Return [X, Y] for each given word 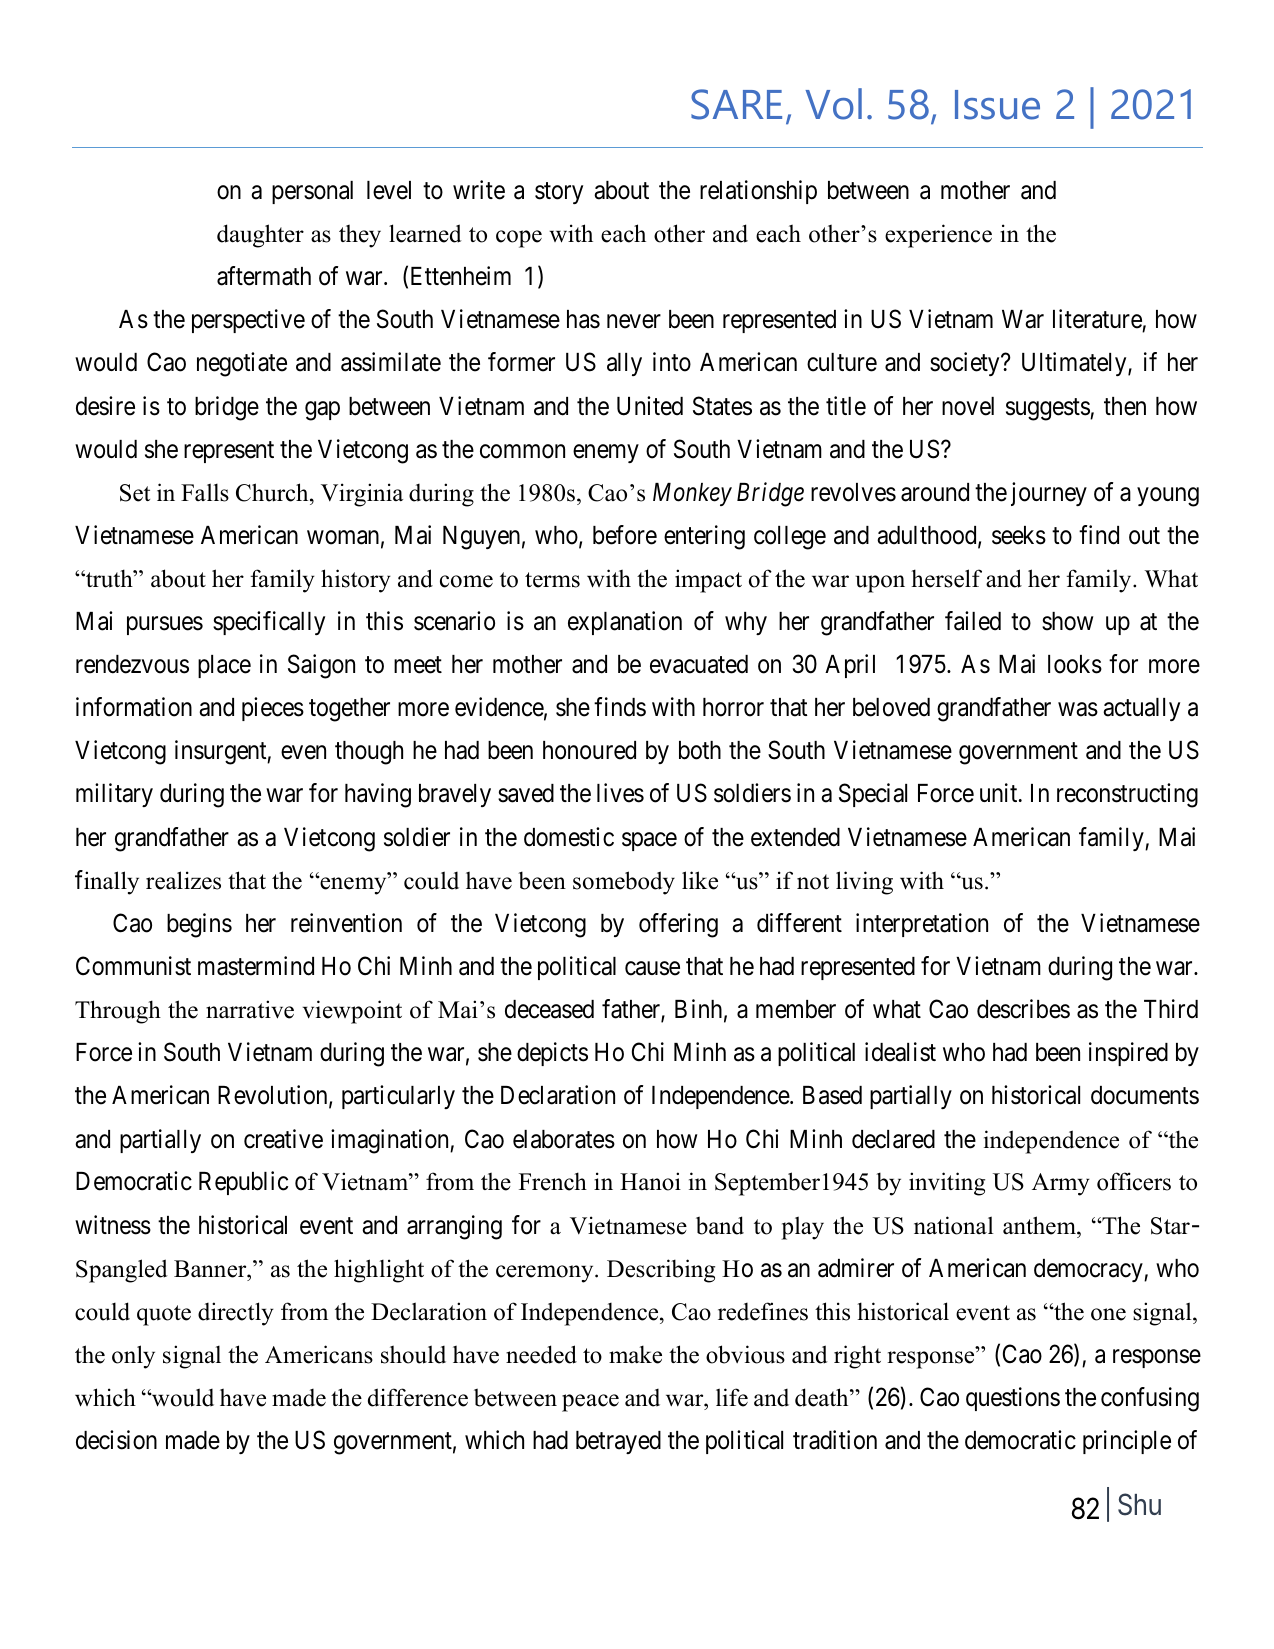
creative [283, 1139]
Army [1061, 1184]
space [649, 841]
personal [312, 192]
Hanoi [650, 1181]
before [625, 535]
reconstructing [1127, 795]
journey [1049, 494]
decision [116, 1440]
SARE [736, 104]
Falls [205, 492]
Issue [997, 105]
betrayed [618, 1442]
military [114, 795]
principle [1127, 1442]
